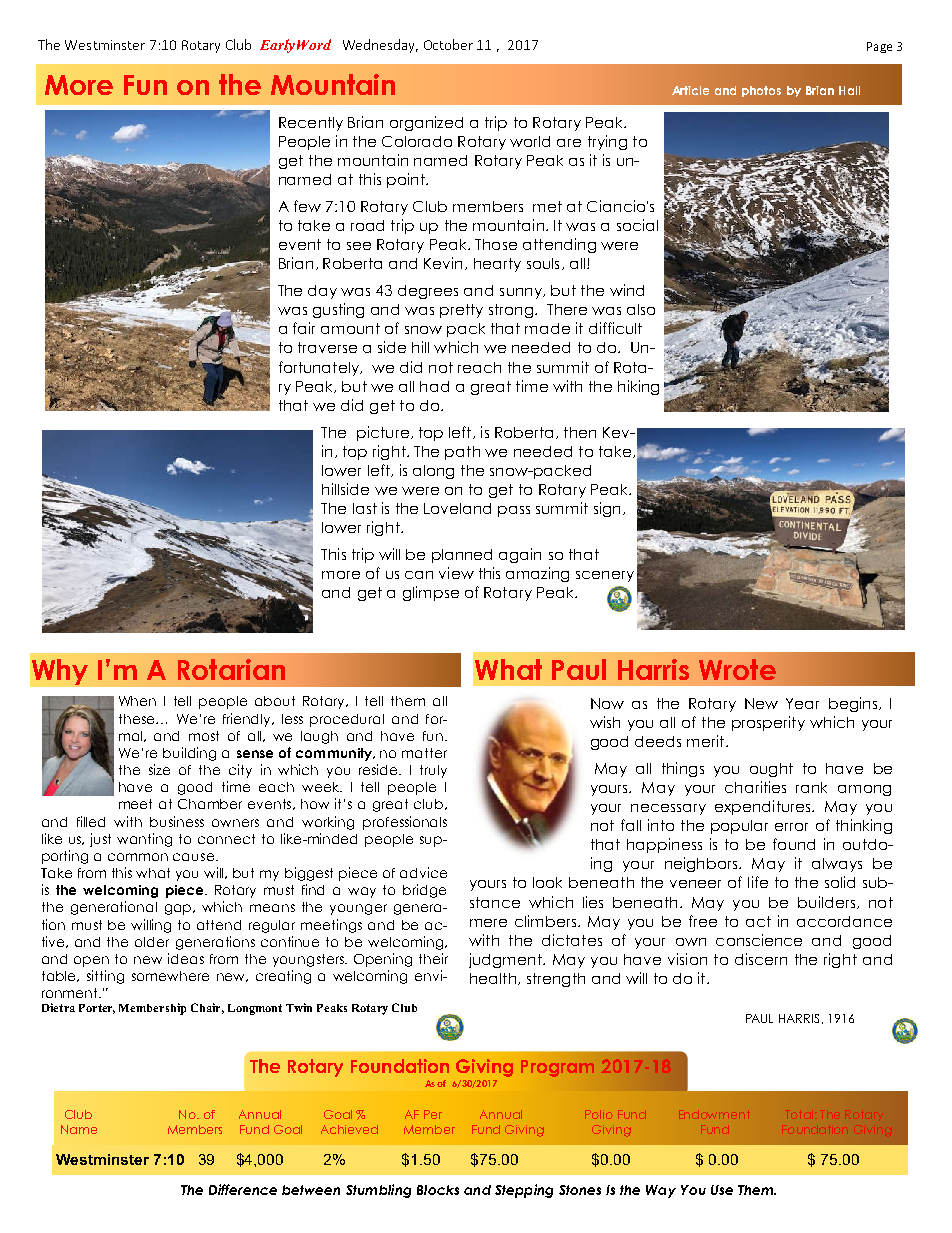  I want to click on gap, so click(179, 909).
